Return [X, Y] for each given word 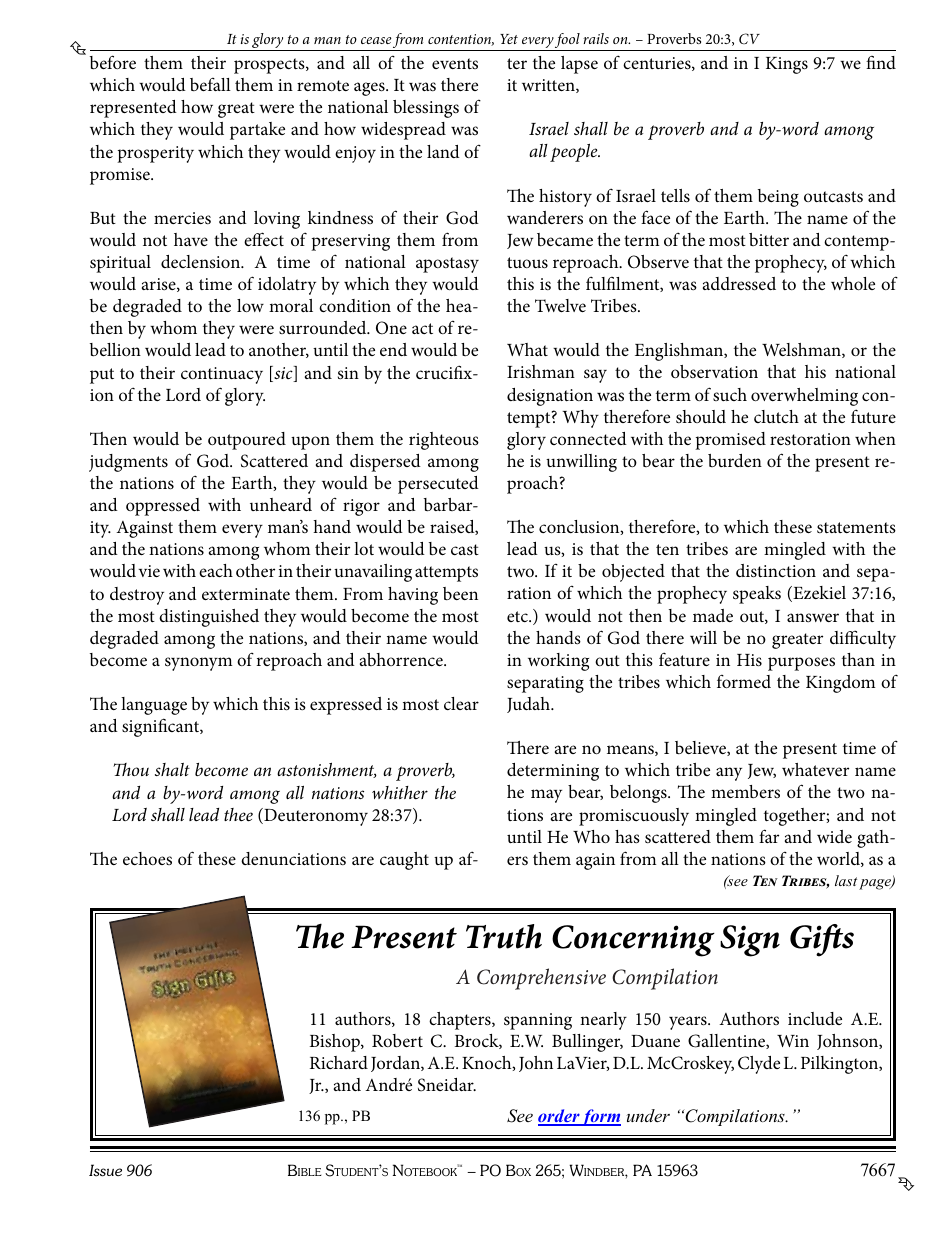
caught [404, 861]
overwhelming [804, 397]
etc [518, 616]
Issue [105, 1170]
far [769, 836]
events [455, 63]
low [250, 305]
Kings [787, 65]
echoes [147, 858]
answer [813, 617]
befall [210, 84]
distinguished [209, 618]
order [559, 1117]
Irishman [541, 371]
